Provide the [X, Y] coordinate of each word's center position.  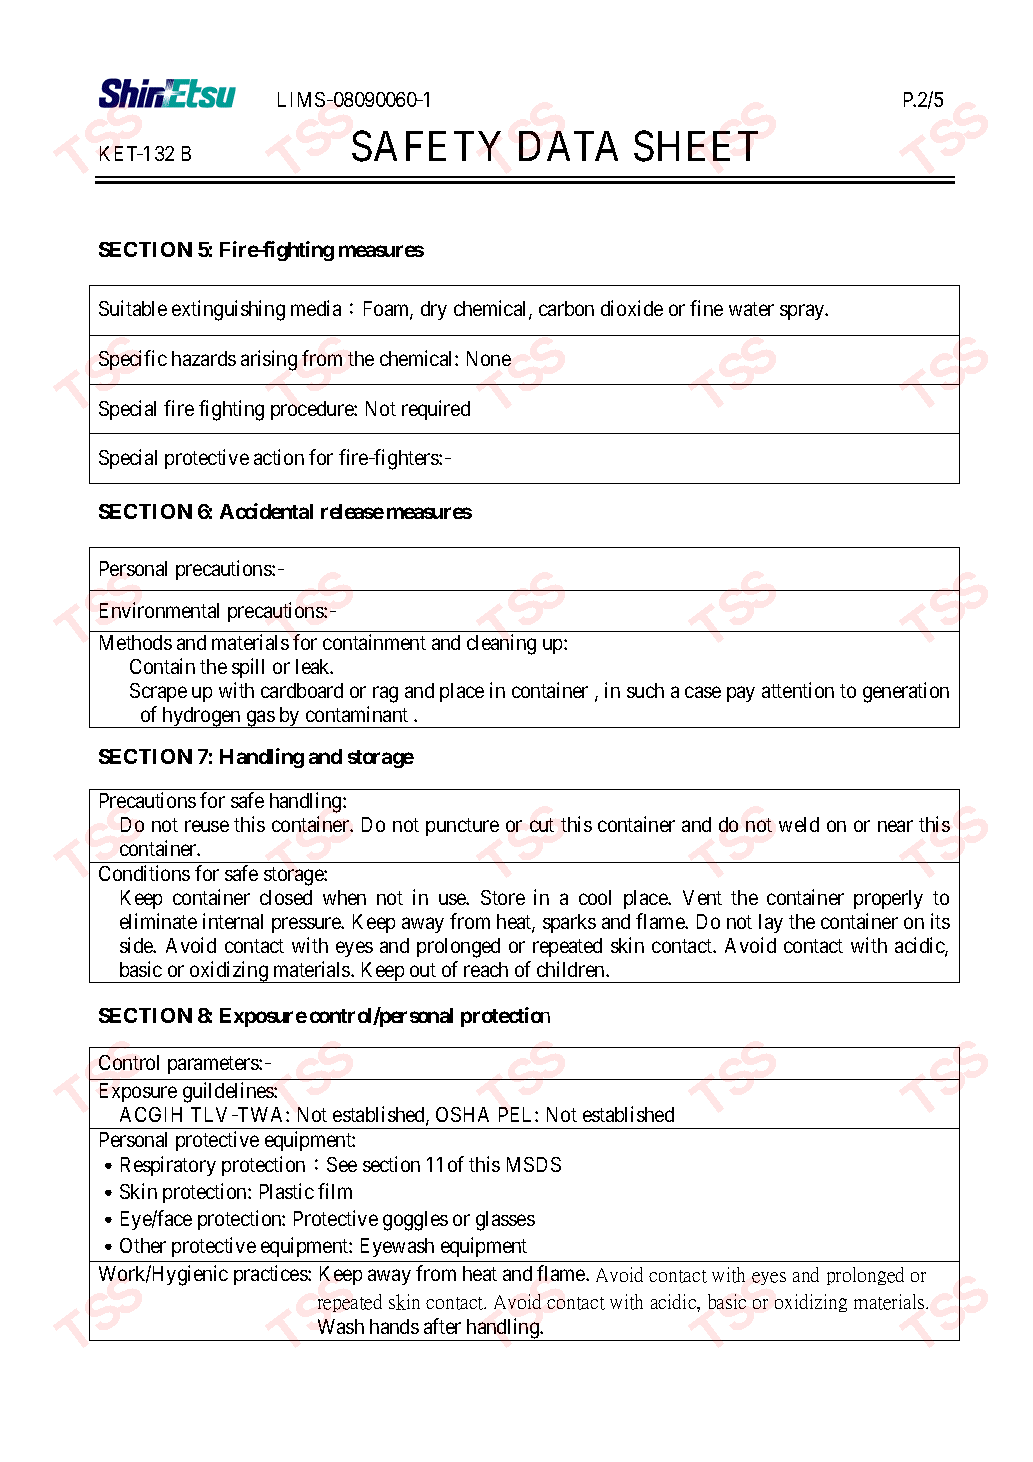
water [751, 309]
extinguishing [228, 310]
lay [771, 923]
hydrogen [201, 717]
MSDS [534, 1164]
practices [271, 1275]
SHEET [696, 146]
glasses [505, 1221]
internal [233, 921]
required [436, 410]
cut [542, 825]
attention [798, 690]
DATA [568, 146]
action [279, 457]
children [572, 969]
